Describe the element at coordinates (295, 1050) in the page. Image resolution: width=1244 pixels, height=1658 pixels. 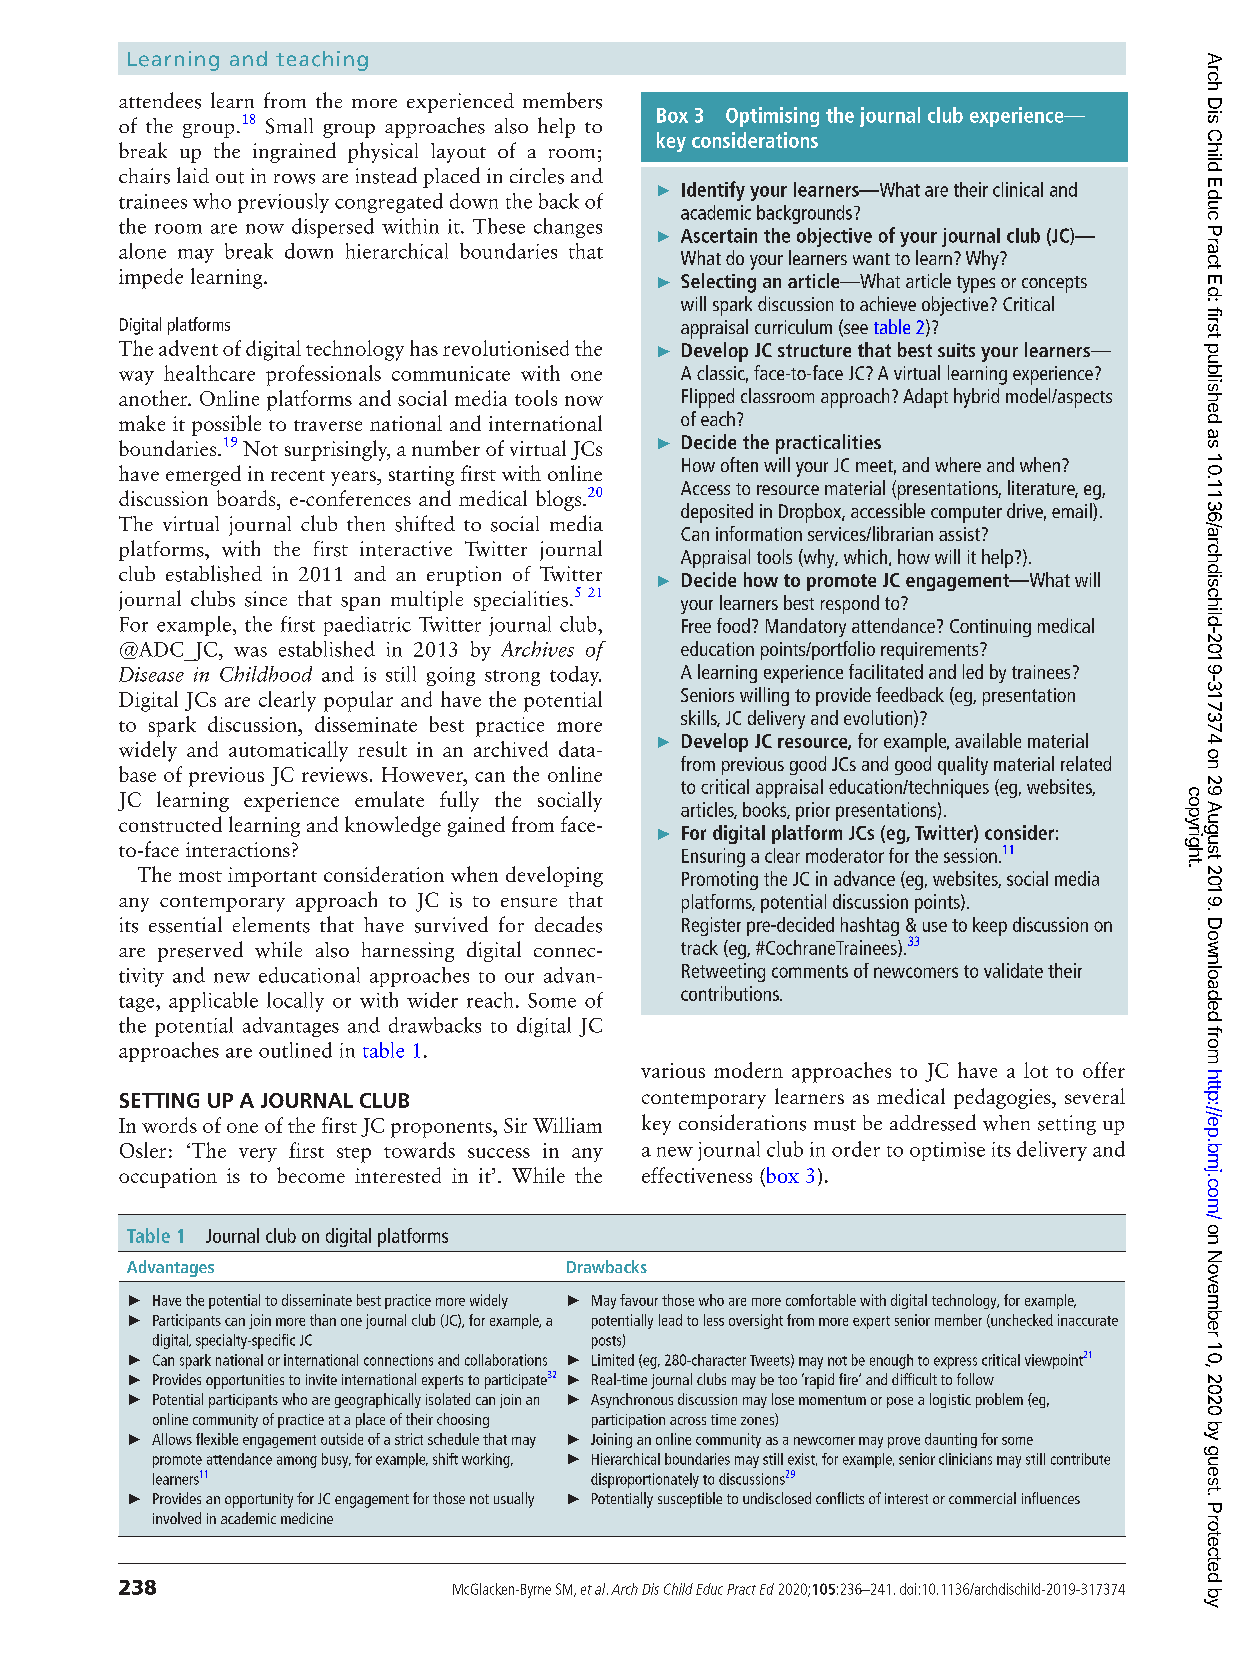
I see `outlined` at that location.
